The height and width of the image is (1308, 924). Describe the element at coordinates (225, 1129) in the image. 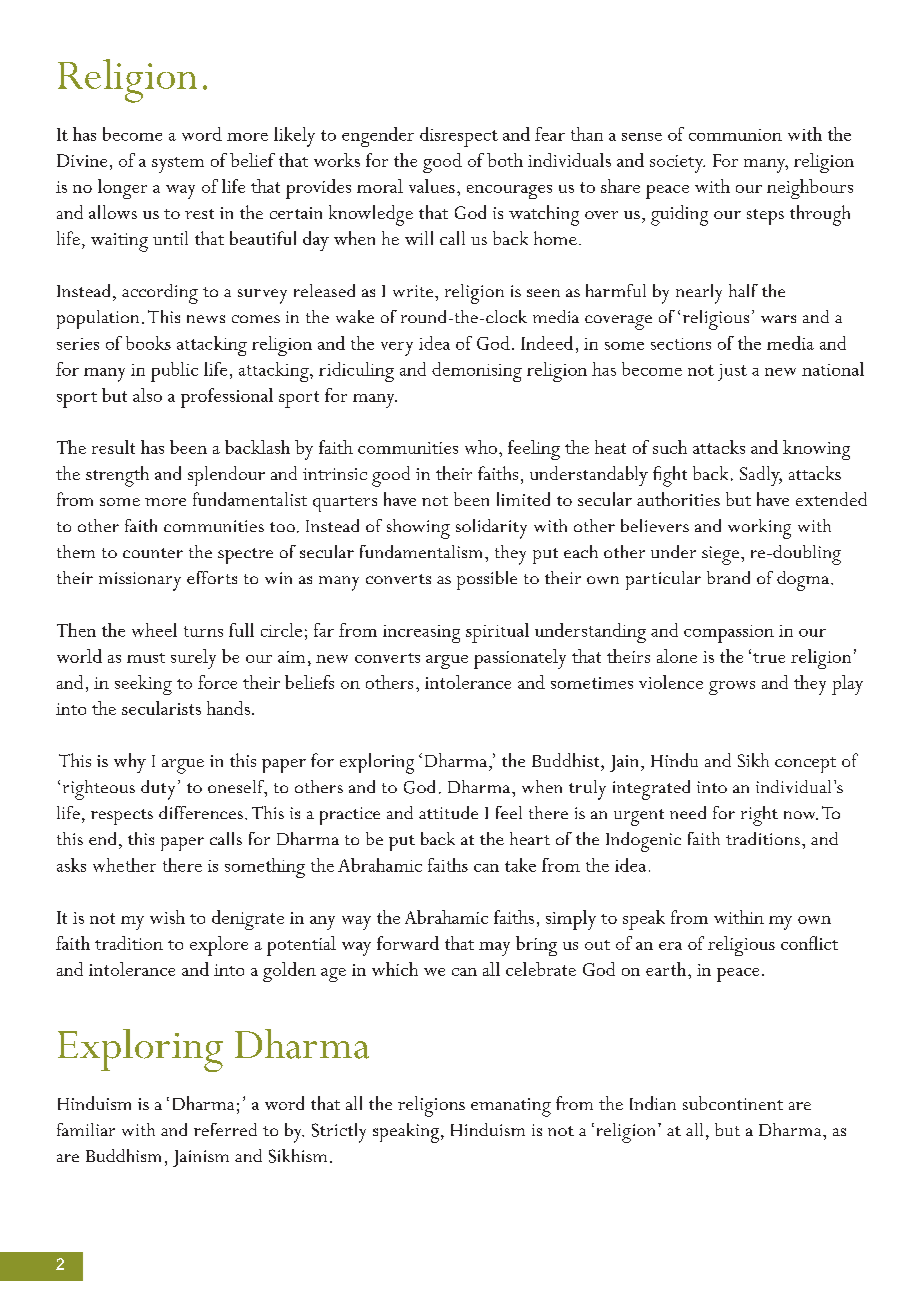

I see `referred` at that location.
